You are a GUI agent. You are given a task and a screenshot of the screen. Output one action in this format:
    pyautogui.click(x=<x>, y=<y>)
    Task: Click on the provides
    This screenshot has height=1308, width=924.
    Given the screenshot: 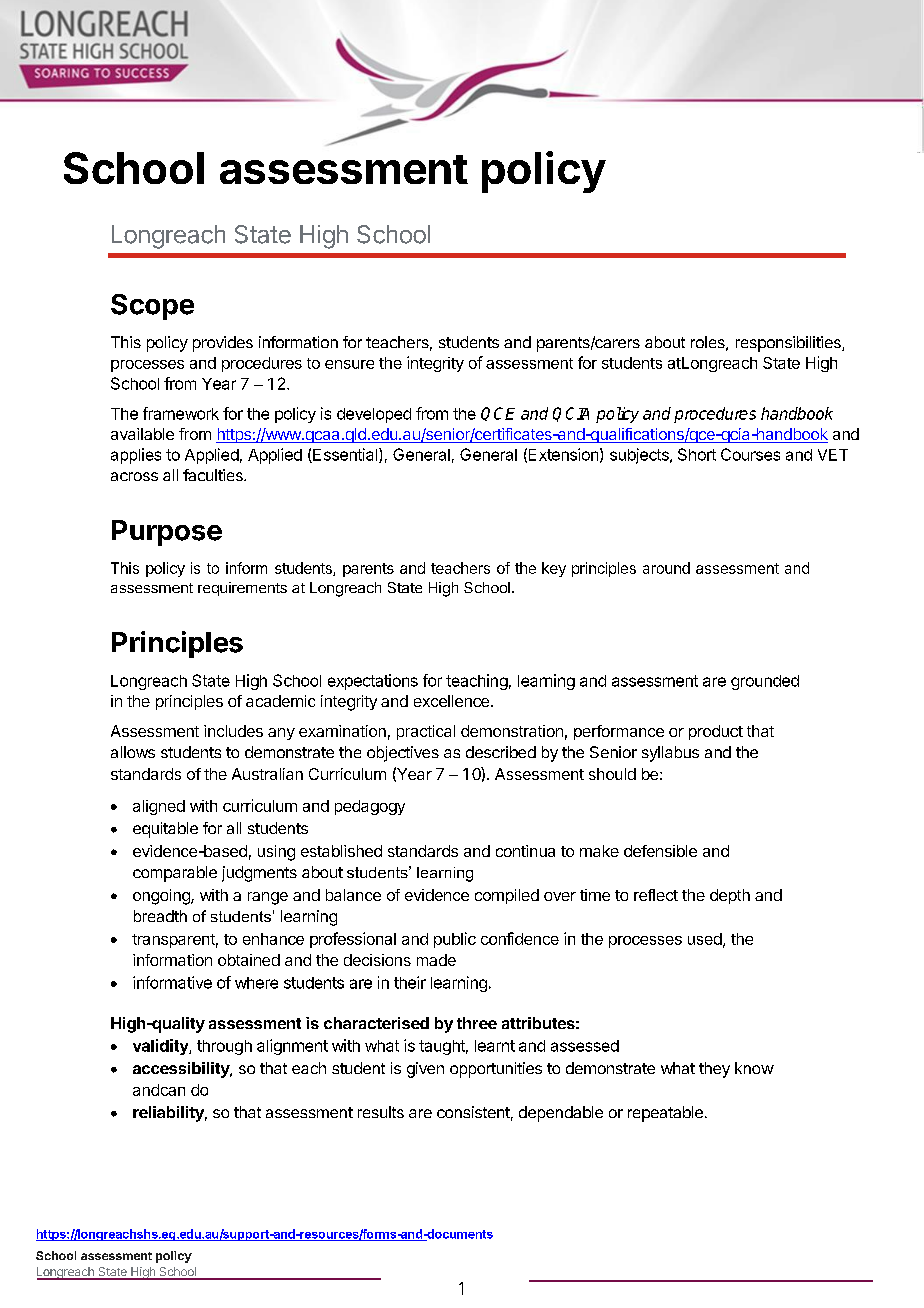 What is the action you would take?
    pyautogui.click(x=223, y=344)
